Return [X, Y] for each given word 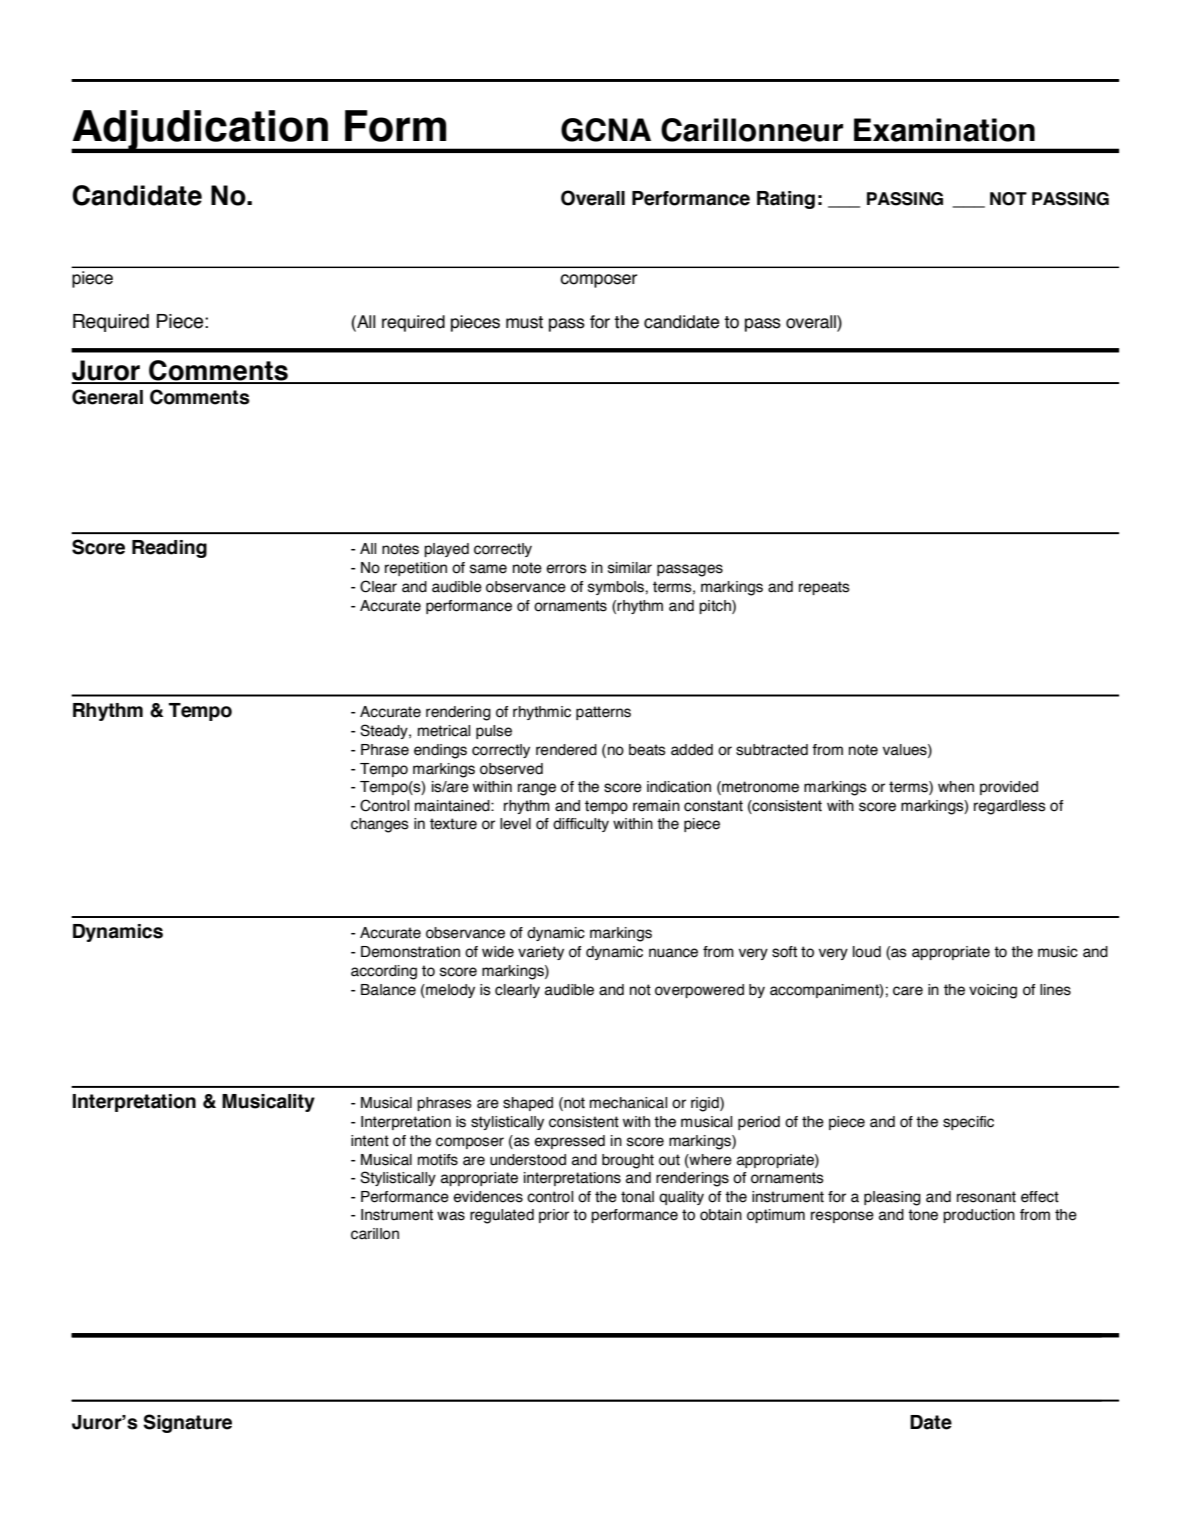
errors [566, 569]
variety [541, 953]
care [908, 991]
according [384, 972]
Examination [944, 130]
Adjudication [200, 131]
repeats [824, 588]
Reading [169, 549]
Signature [187, 1423]
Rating [786, 200]
